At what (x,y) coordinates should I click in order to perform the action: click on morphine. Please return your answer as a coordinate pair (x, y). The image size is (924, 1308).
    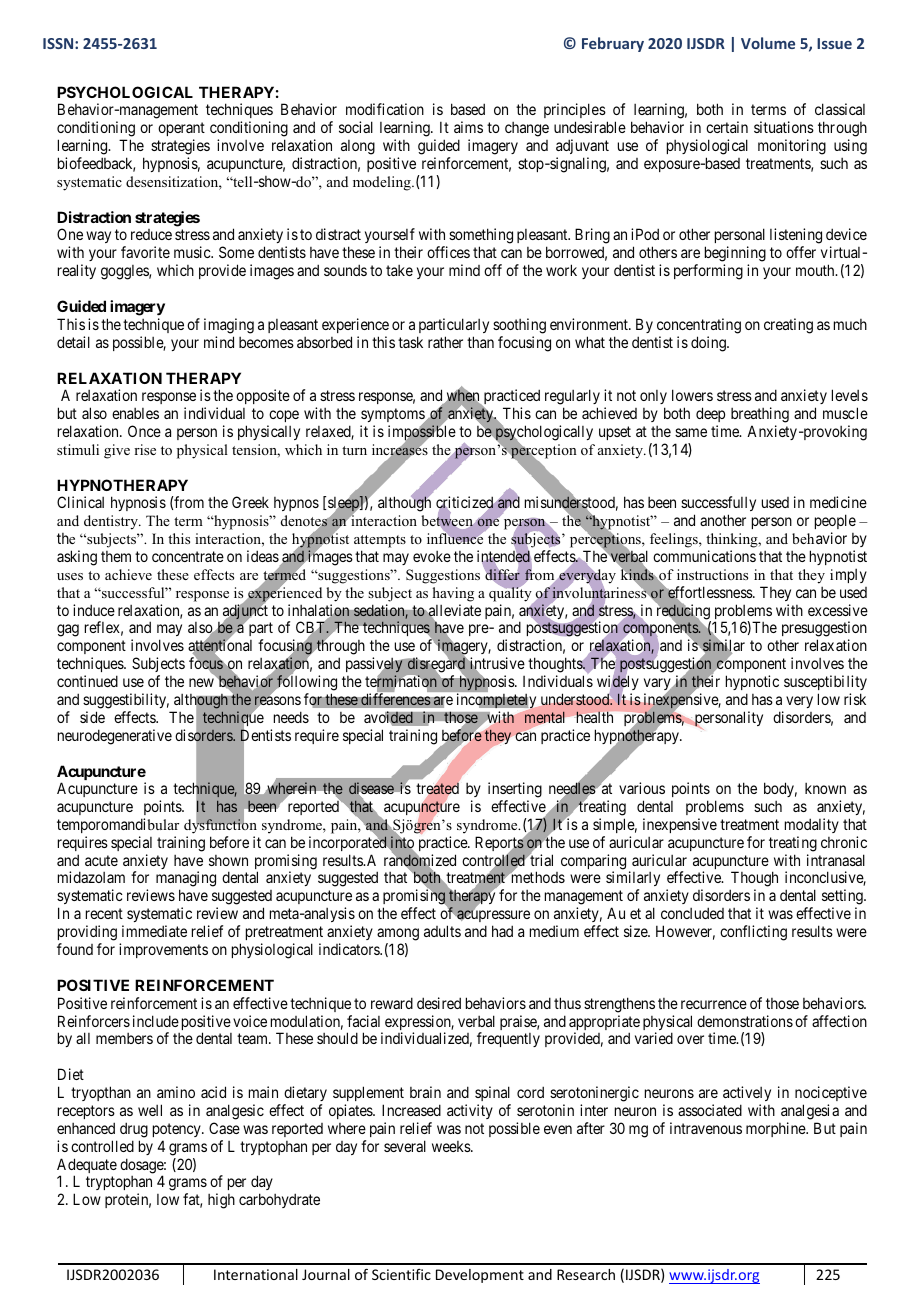
    Looking at the image, I should click on (776, 1129).
